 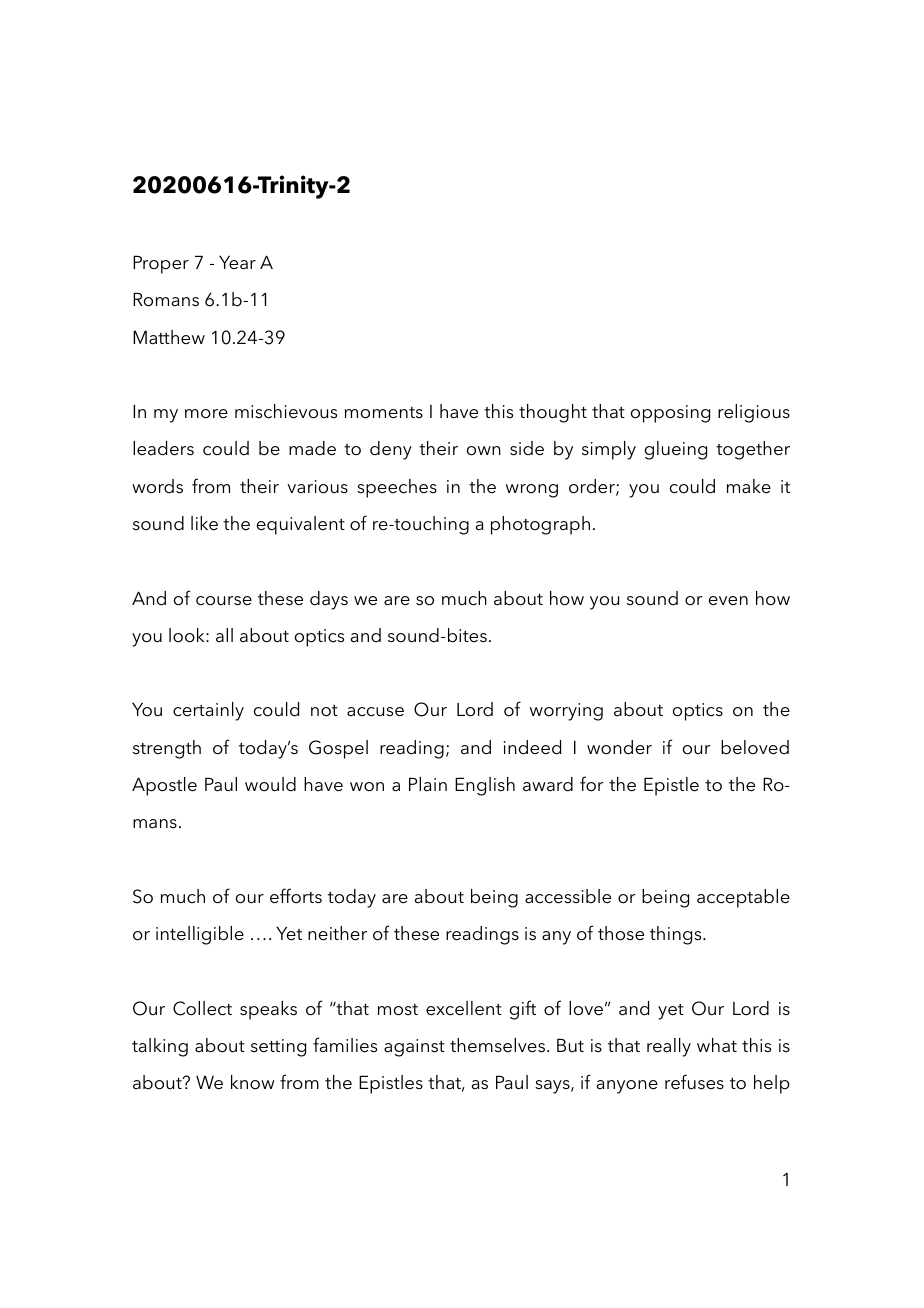 What do you see at coordinates (237, 262) in the document?
I see `Year` at bounding box center [237, 262].
